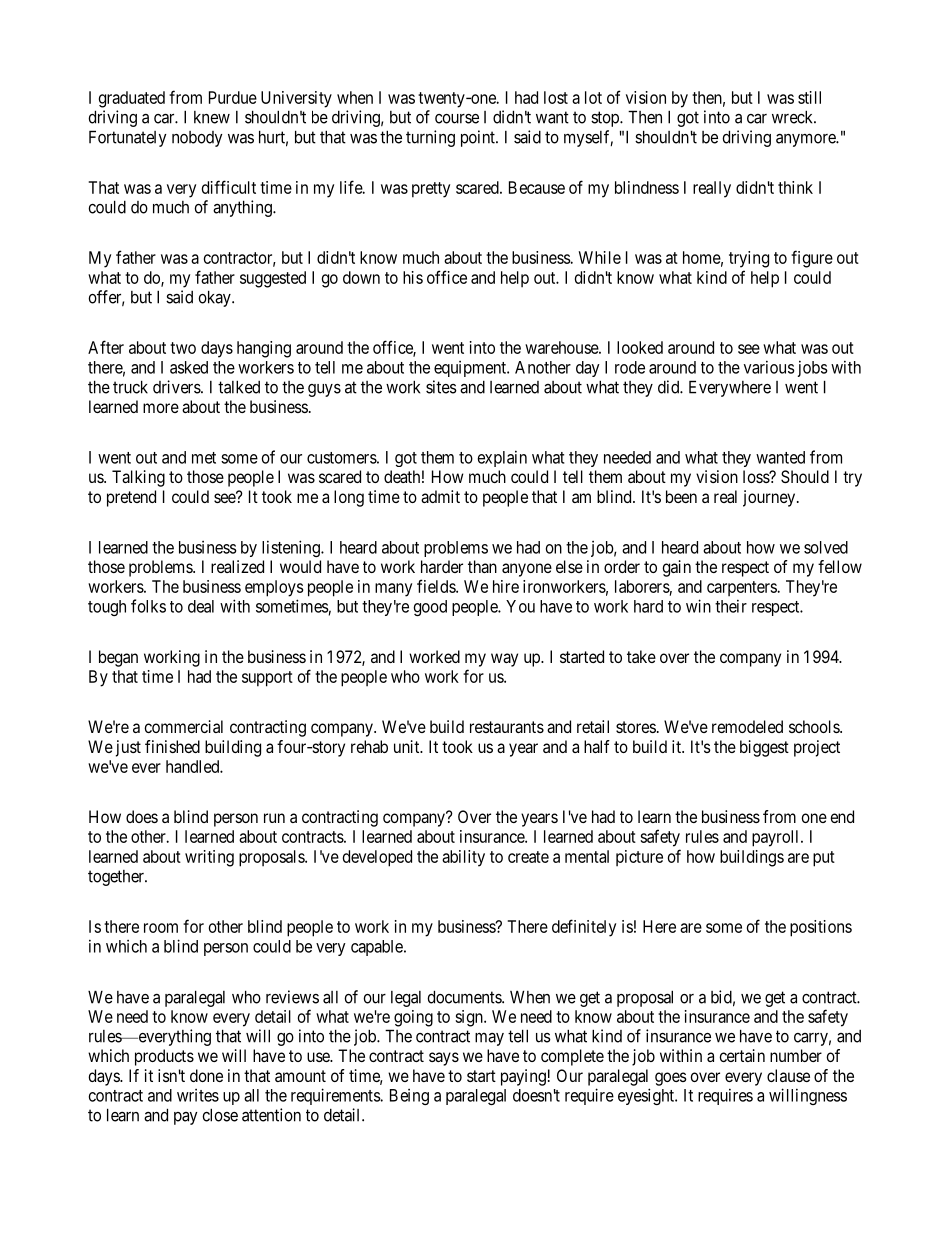 The image size is (952, 1233). What do you see at coordinates (201, 606) in the screenshot?
I see `deal` at bounding box center [201, 606].
